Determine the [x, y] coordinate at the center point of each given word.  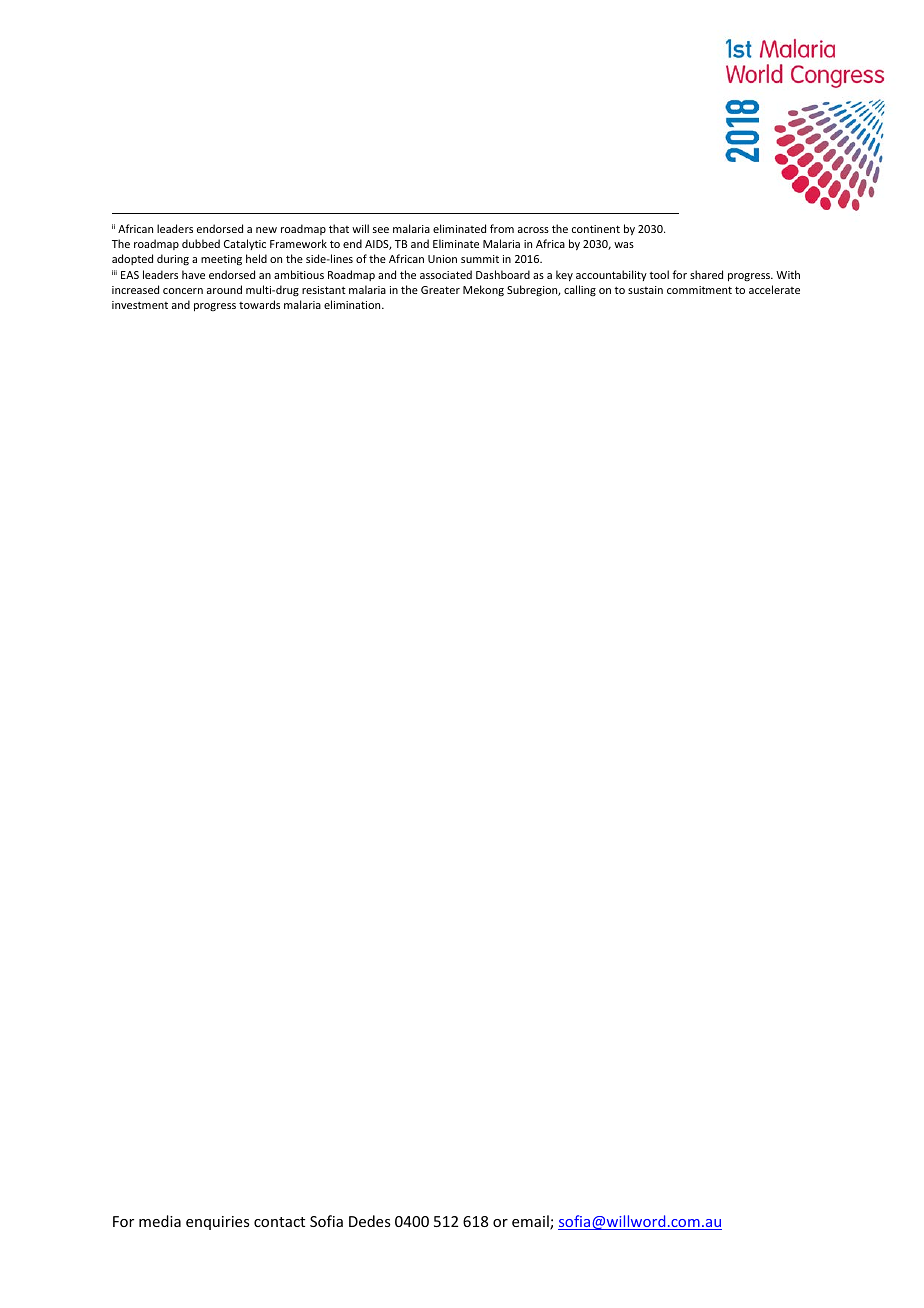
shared [706, 274]
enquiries [217, 1223]
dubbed [201, 243]
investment [140, 305]
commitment [699, 290]
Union [442, 259]
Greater [440, 290]
